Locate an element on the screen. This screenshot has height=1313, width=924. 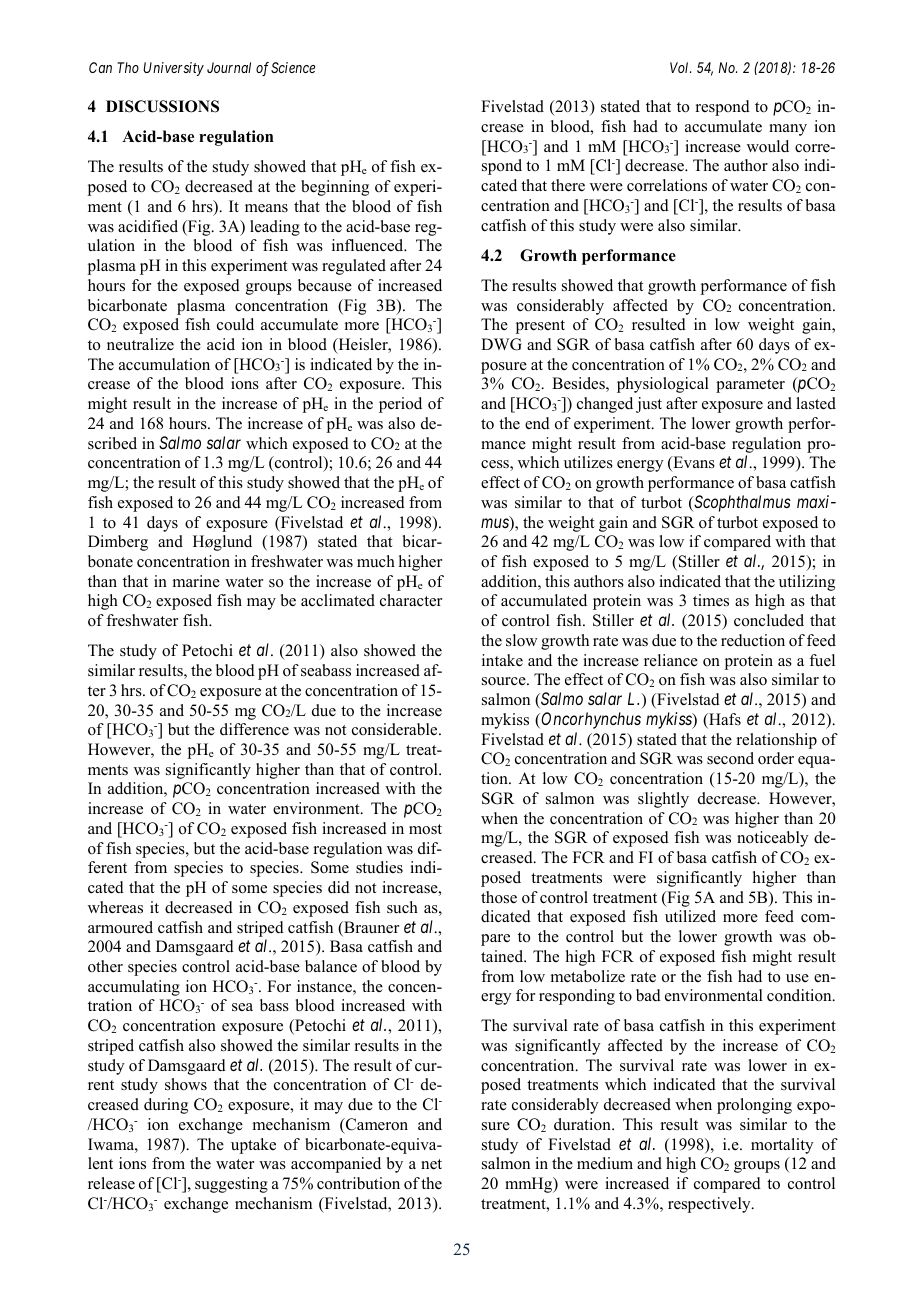
much is located at coordinates (376, 561).
